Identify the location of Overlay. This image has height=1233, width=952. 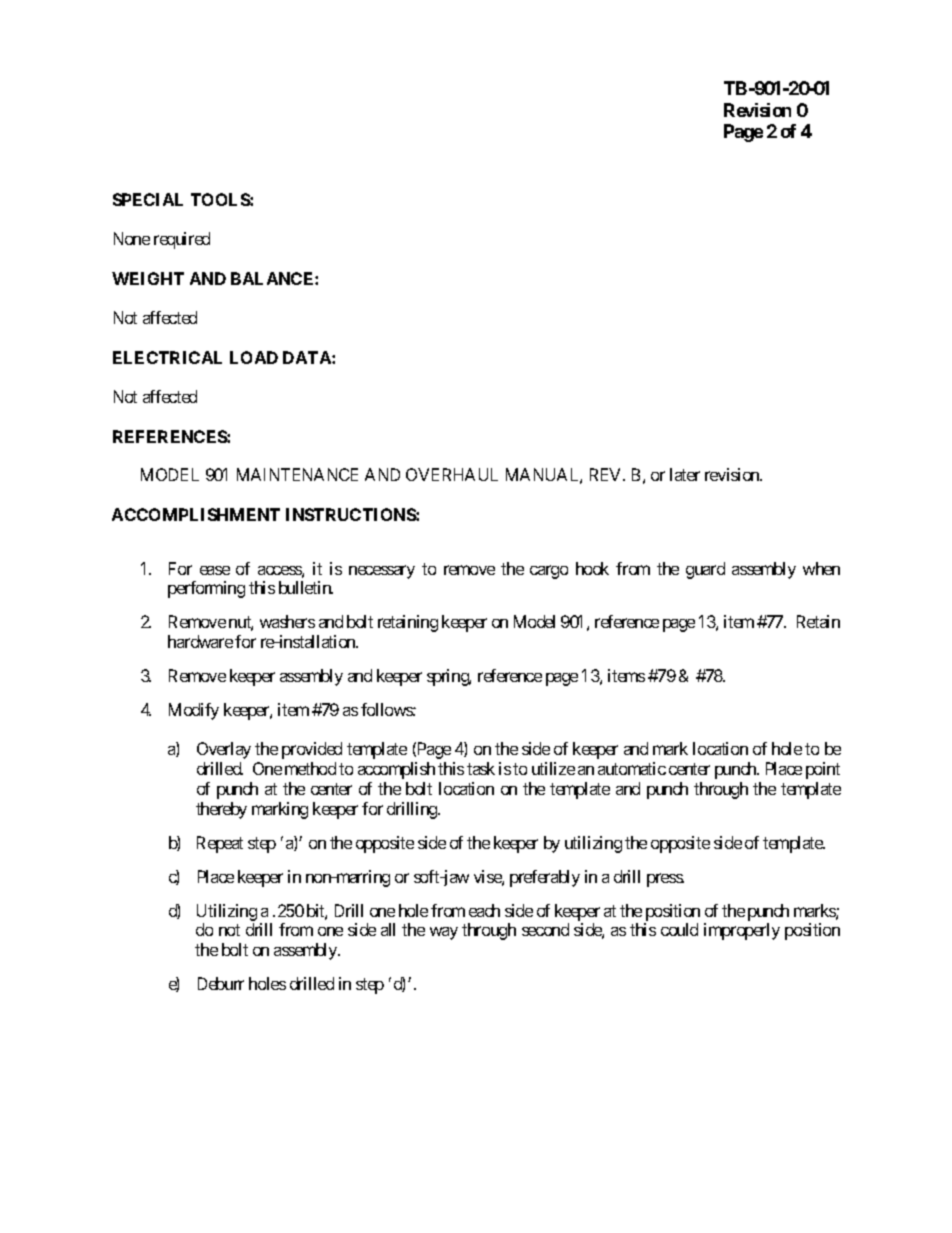
(224, 750).
